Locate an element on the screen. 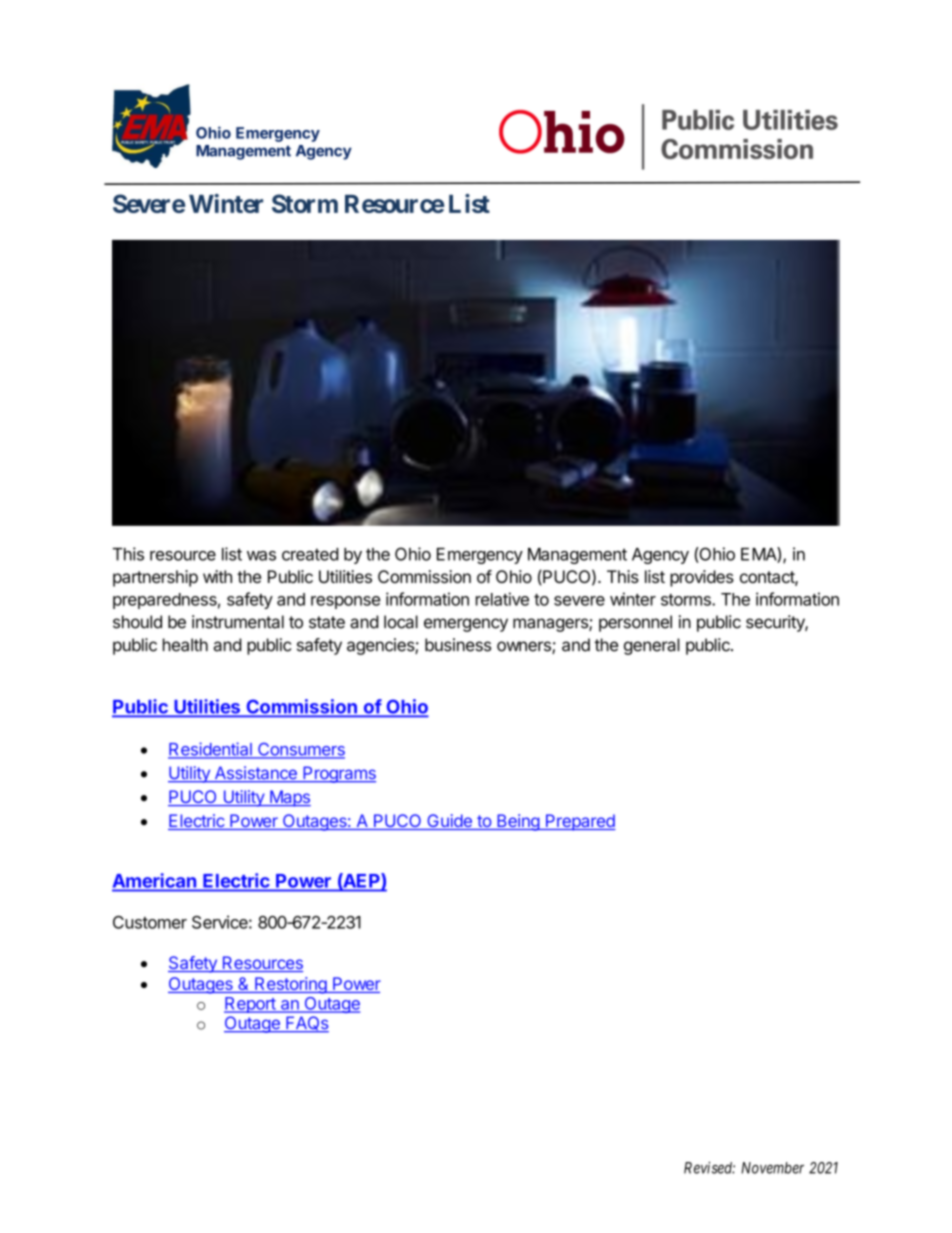 This screenshot has height=1233, width=952. Report is located at coordinates (251, 1005).
